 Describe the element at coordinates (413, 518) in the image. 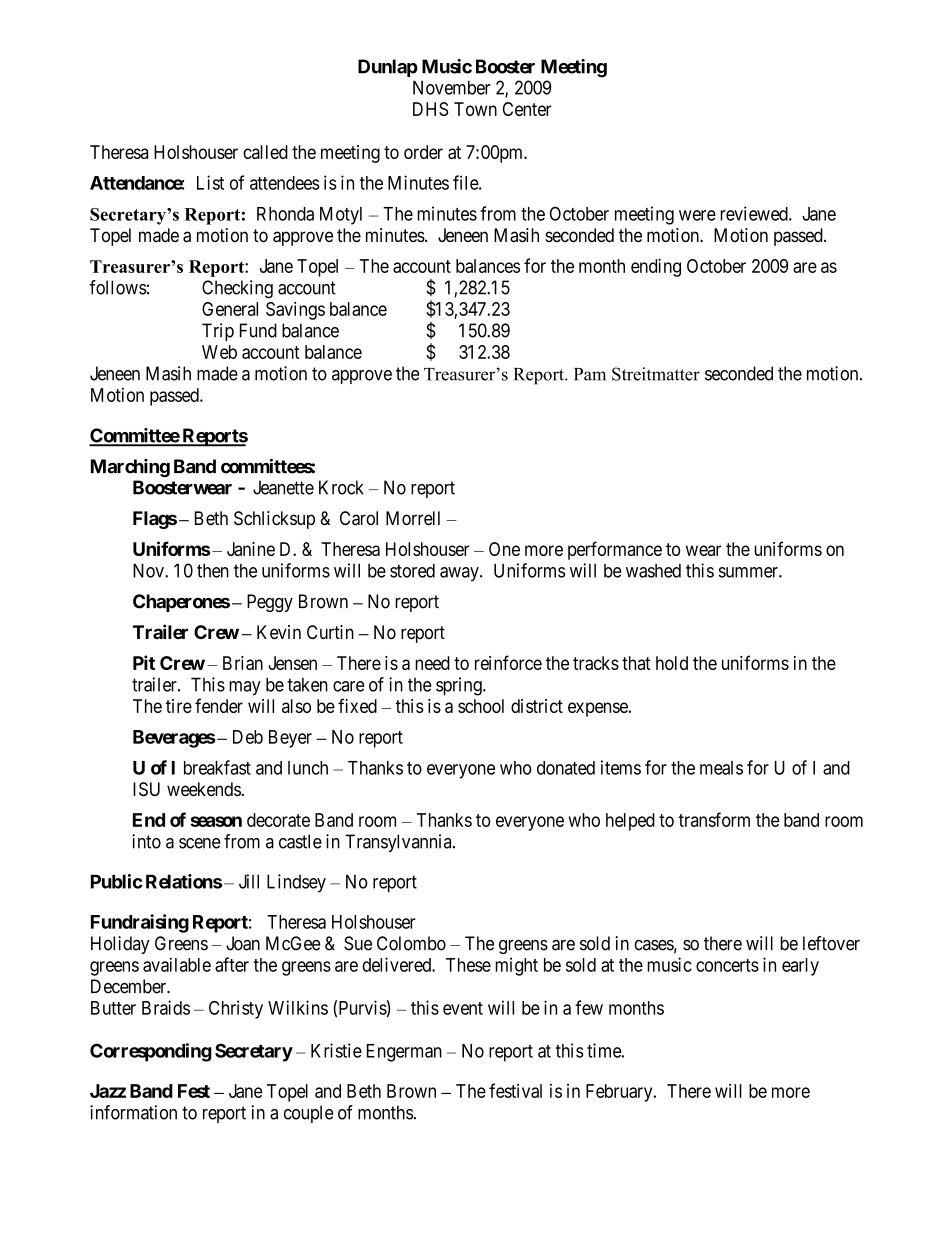

I see `Morrell` at that location.
